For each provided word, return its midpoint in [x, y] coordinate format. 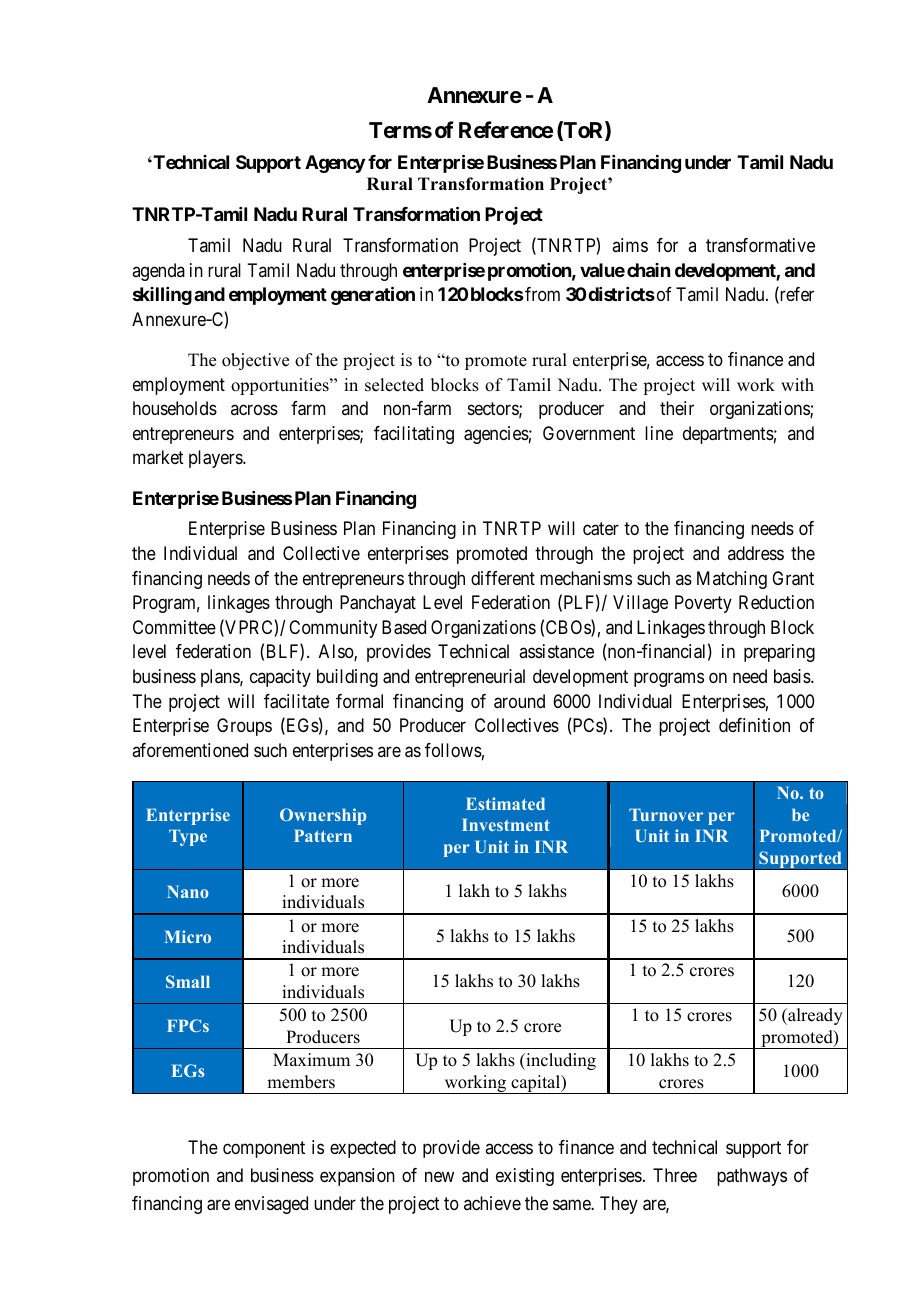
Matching [732, 580]
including [560, 1061]
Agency [335, 164]
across [254, 410]
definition [754, 725]
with [797, 384]
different [503, 578]
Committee [174, 627]
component [264, 1149]
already [814, 1016]
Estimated [505, 803]
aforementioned [190, 750]
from [542, 294]
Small [188, 981]
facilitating [414, 435]
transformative [760, 245]
